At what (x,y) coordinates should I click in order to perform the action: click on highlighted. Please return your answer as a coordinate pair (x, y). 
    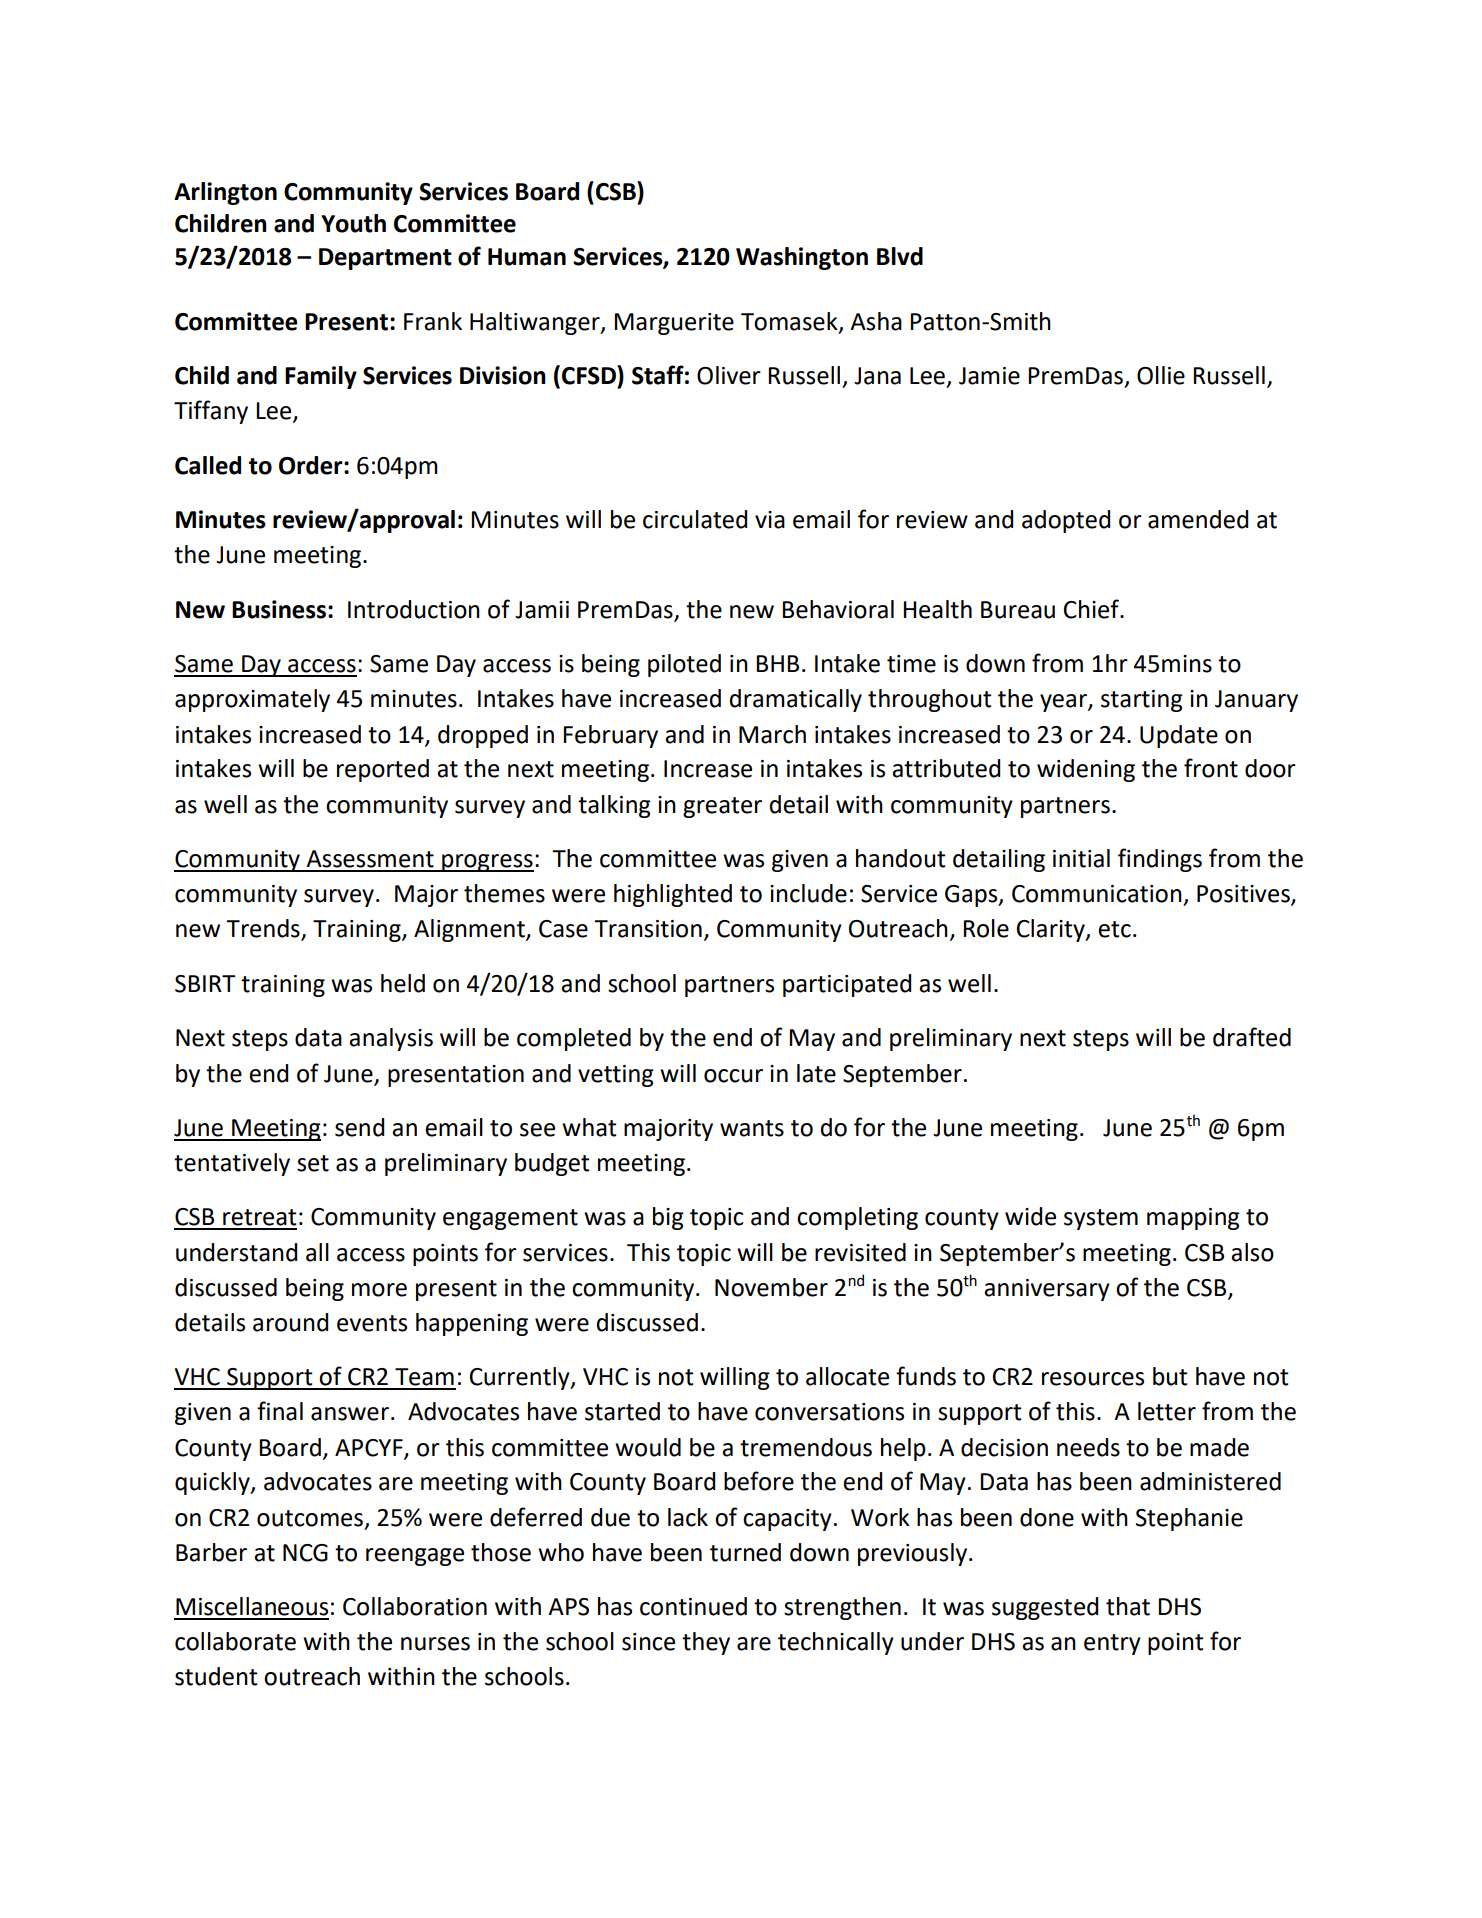
    Looking at the image, I should click on (673, 895).
